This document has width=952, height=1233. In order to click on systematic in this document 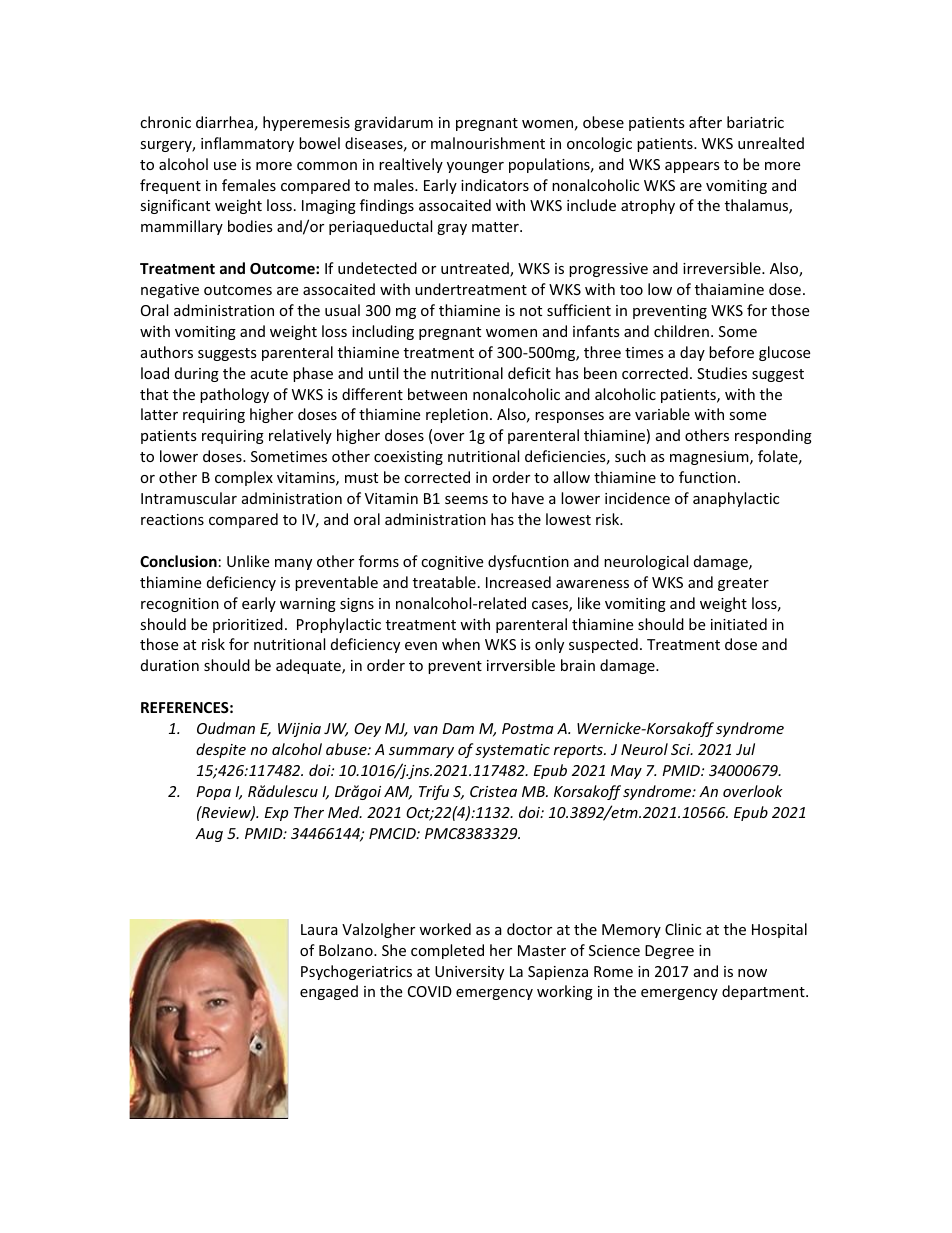, I will do `click(512, 751)`.
